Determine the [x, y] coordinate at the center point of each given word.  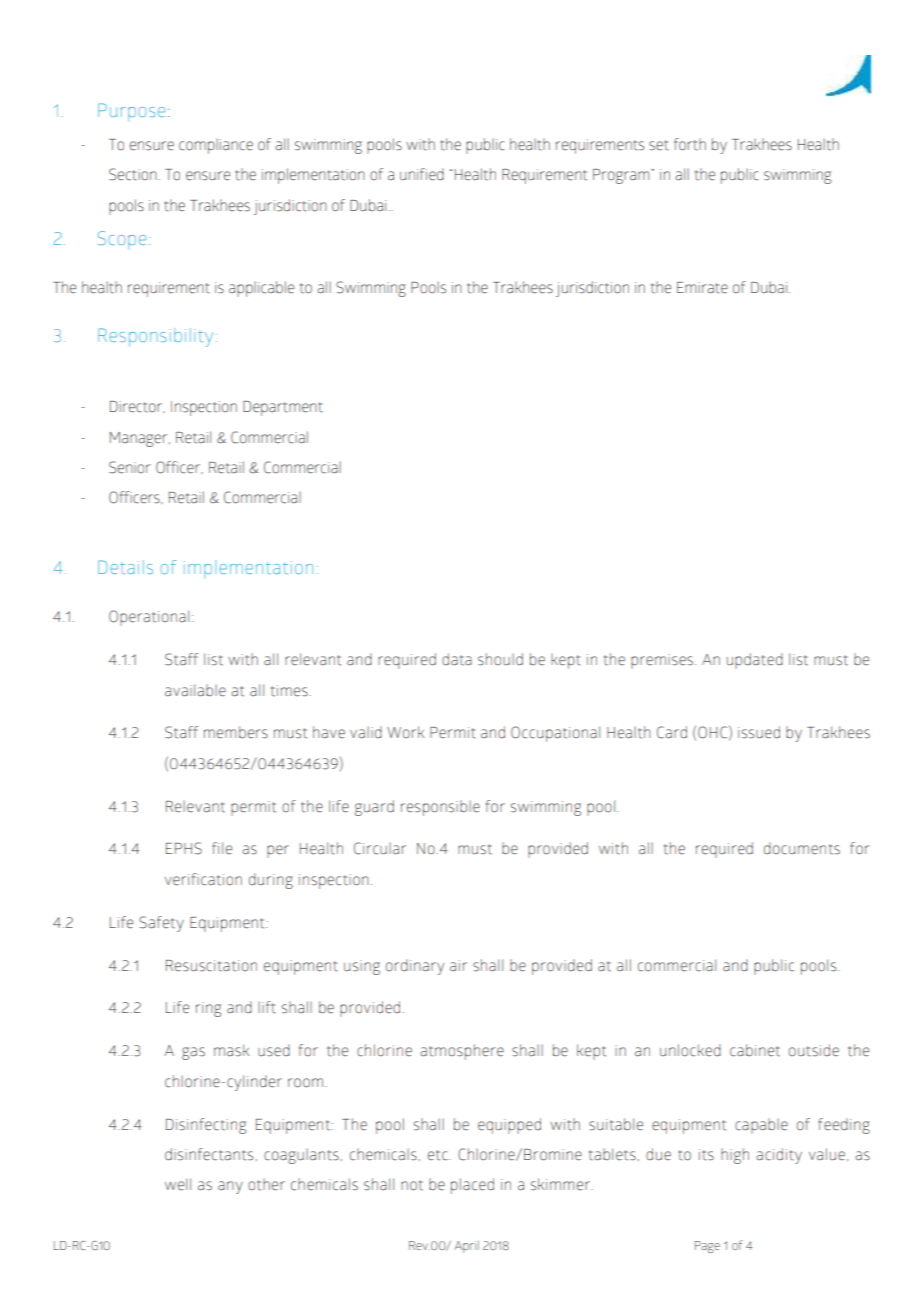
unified [422, 174]
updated [755, 661]
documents [802, 848]
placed [472, 1186]
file [222, 848]
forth [690, 144]
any [230, 1187]
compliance [216, 146]
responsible [440, 808]
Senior [129, 467]
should [500, 659]
